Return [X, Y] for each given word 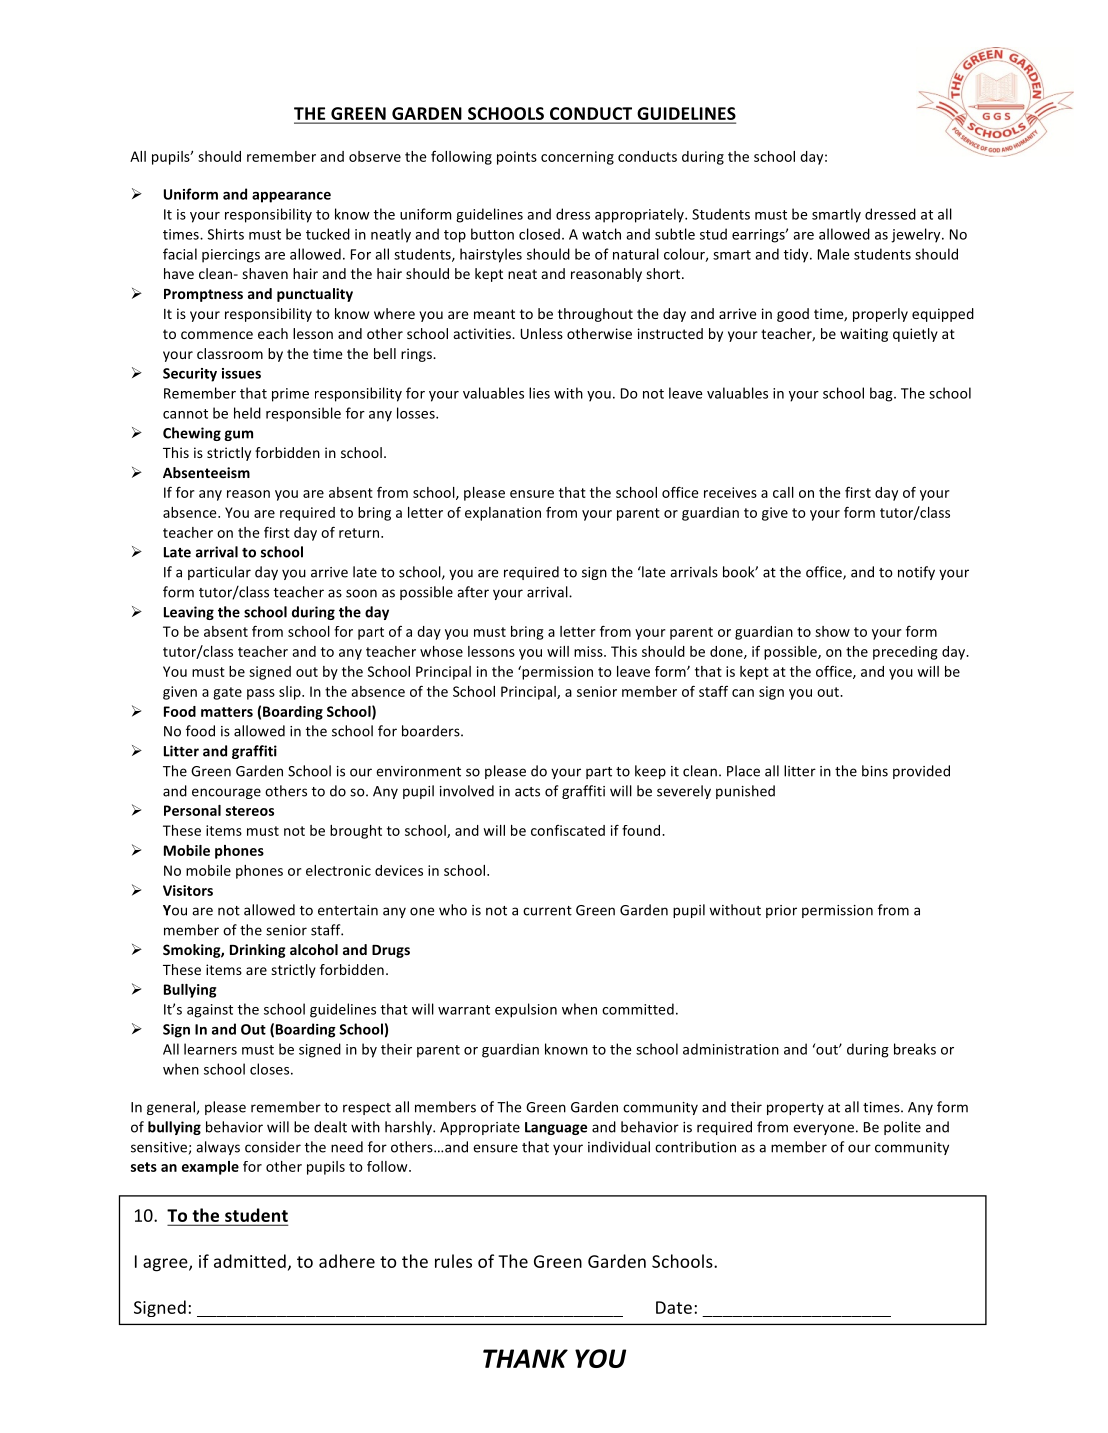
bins [875, 771]
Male [833, 254]
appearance [291, 197]
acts [527, 792]
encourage [226, 793]
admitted [250, 1261]
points [517, 158]
